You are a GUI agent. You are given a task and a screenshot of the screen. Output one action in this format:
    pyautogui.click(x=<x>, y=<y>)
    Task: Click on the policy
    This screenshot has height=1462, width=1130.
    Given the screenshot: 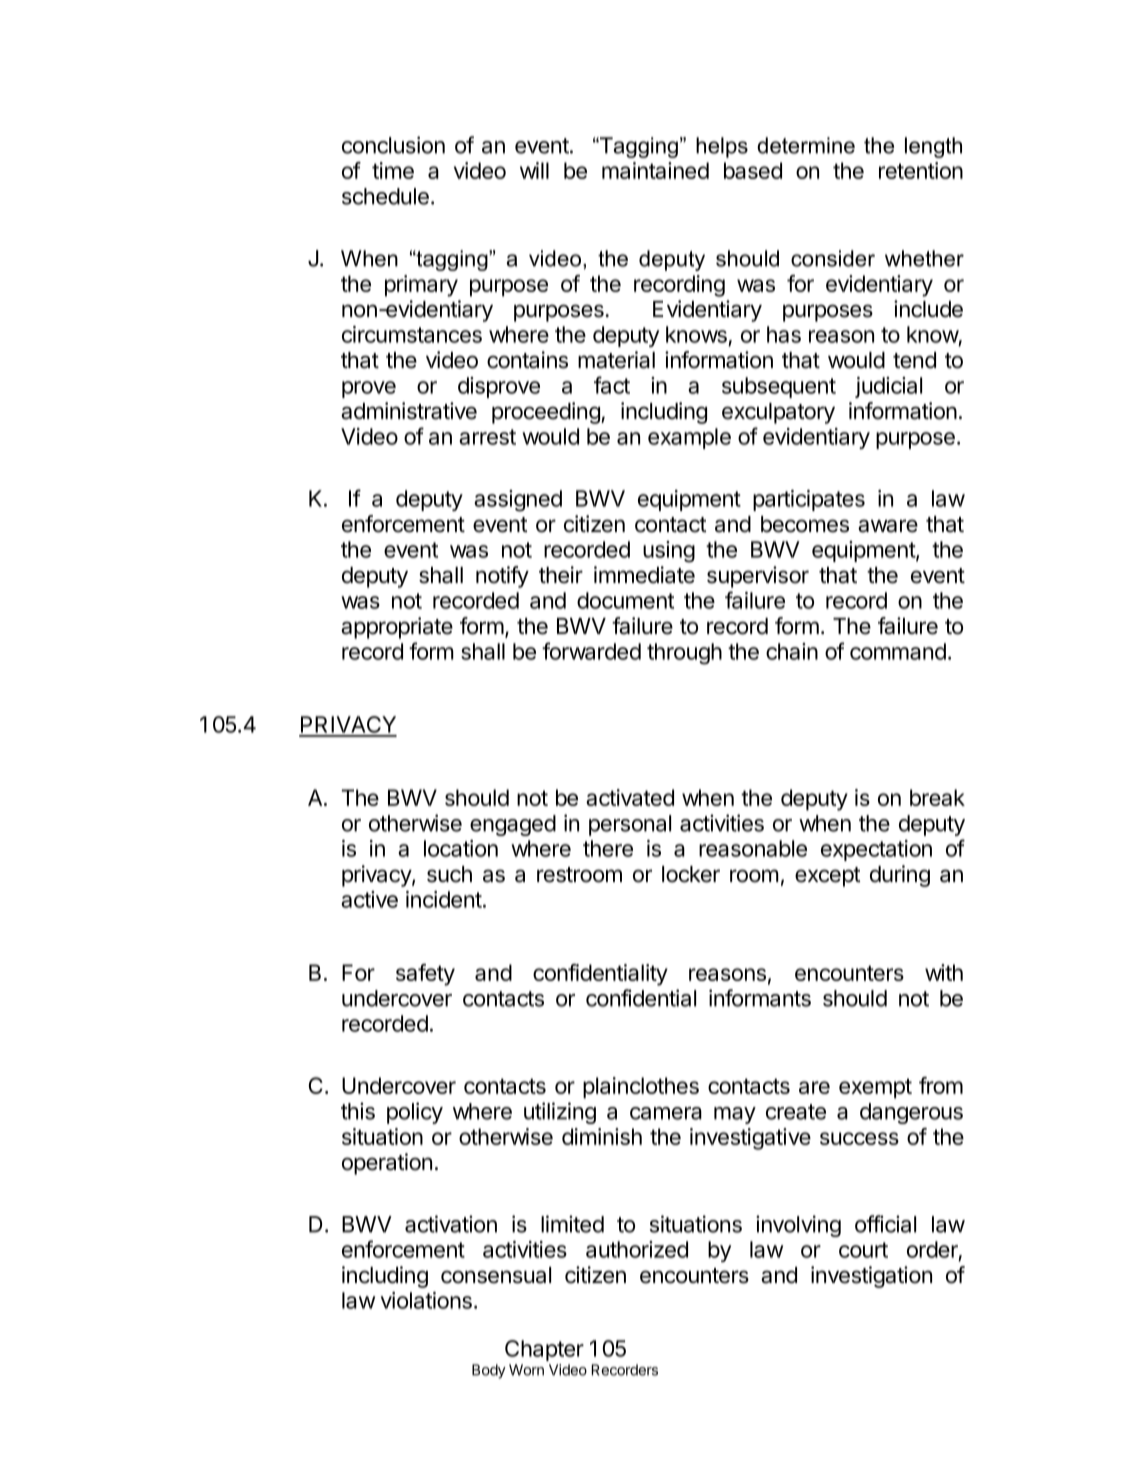 What is the action you would take?
    pyautogui.click(x=415, y=1113)
